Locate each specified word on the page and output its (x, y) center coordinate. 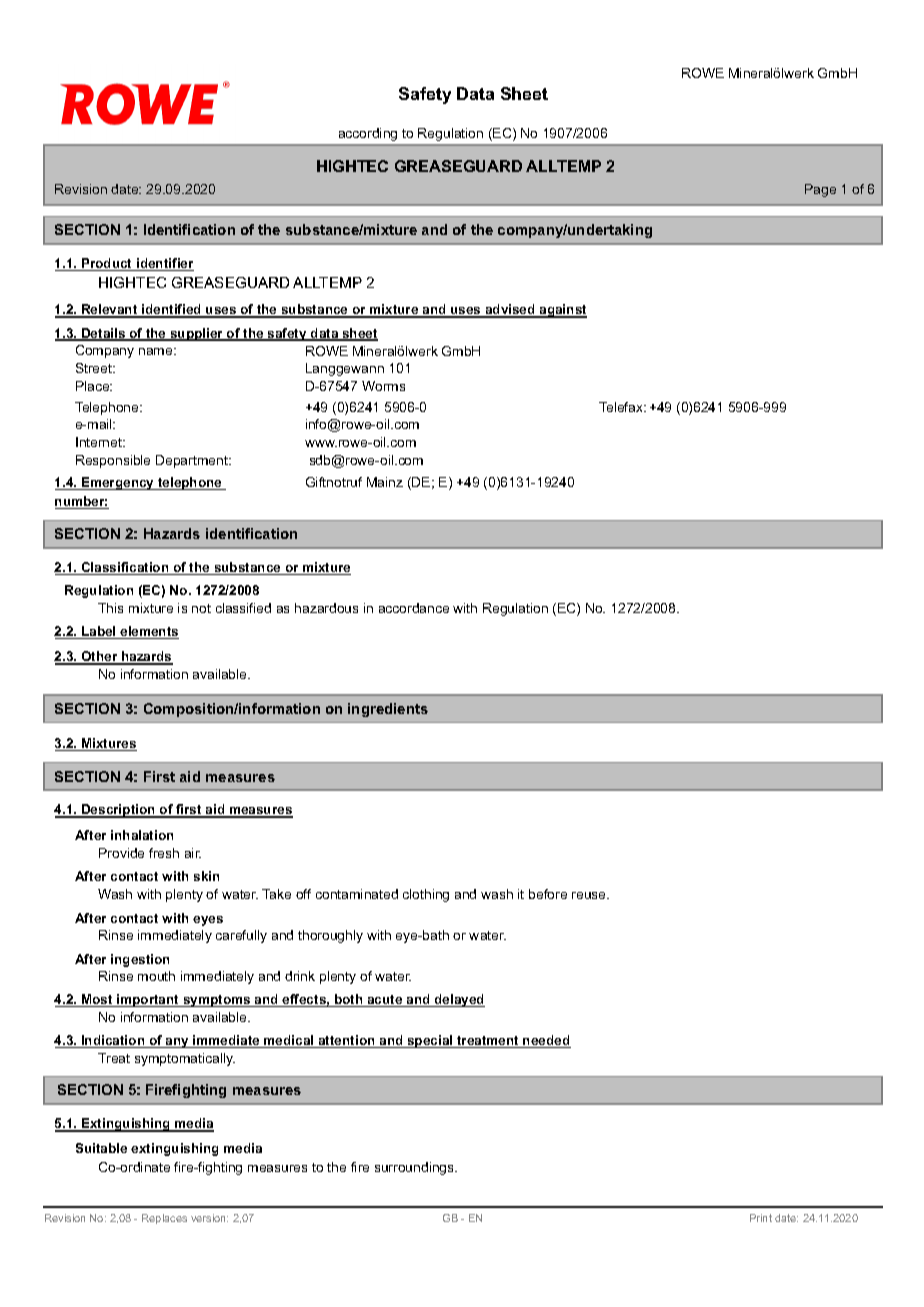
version (209, 1218)
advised (510, 310)
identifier (164, 264)
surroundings (415, 1168)
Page (820, 190)
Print (761, 1218)
